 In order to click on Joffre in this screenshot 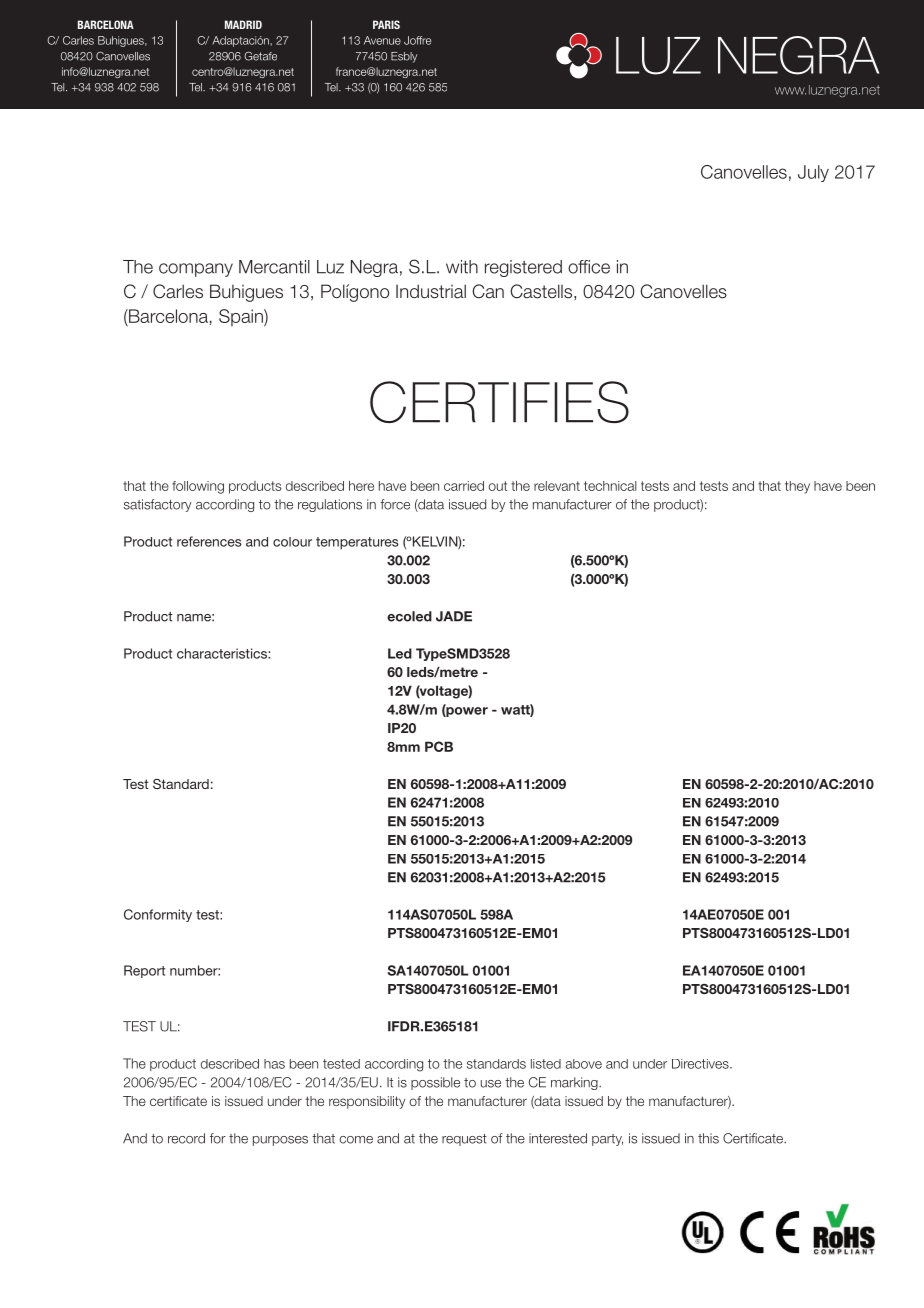, I will do `click(417, 40)`.
